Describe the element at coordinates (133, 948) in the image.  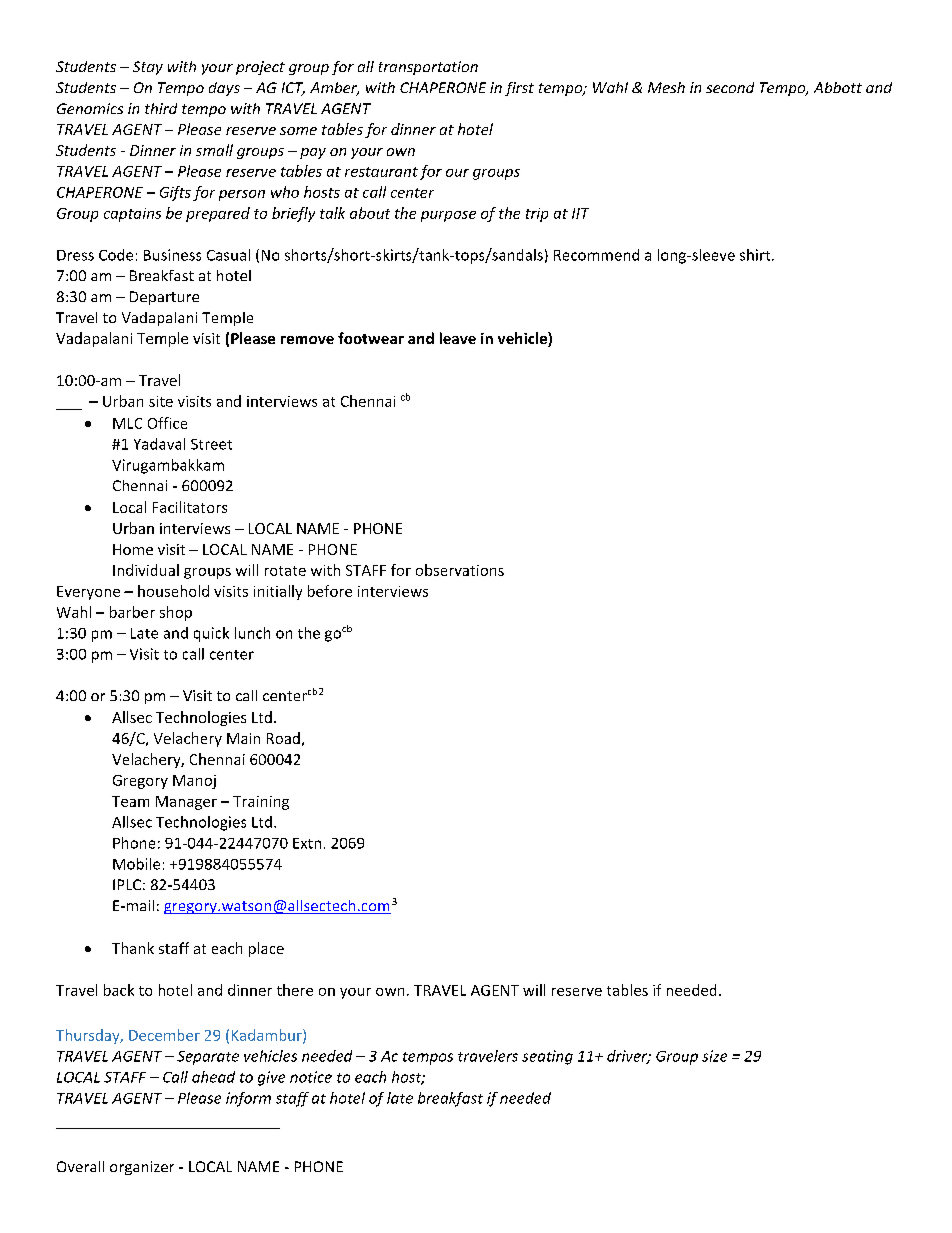
I see `Thank` at that location.
